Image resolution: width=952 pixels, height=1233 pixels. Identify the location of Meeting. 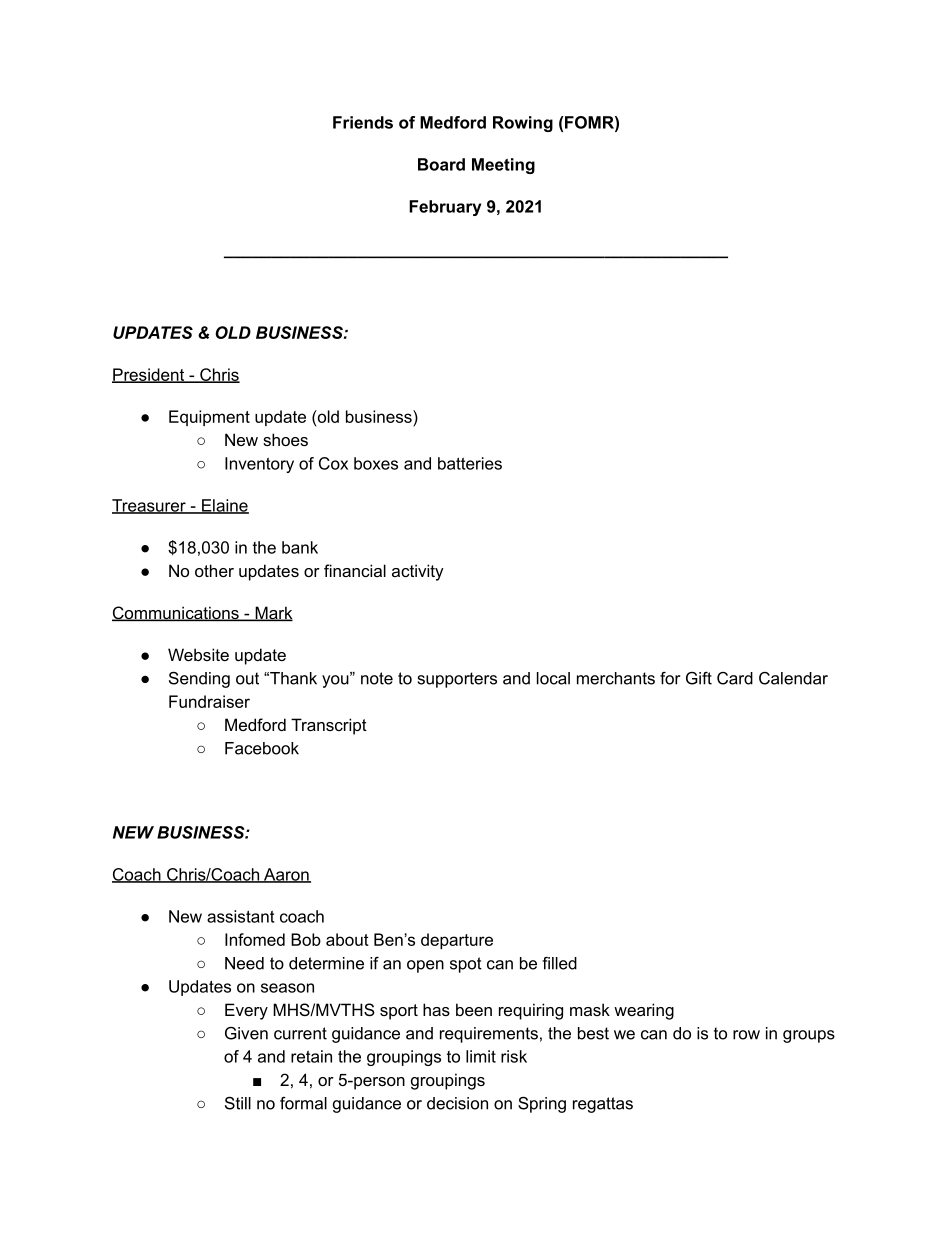
(503, 166).
